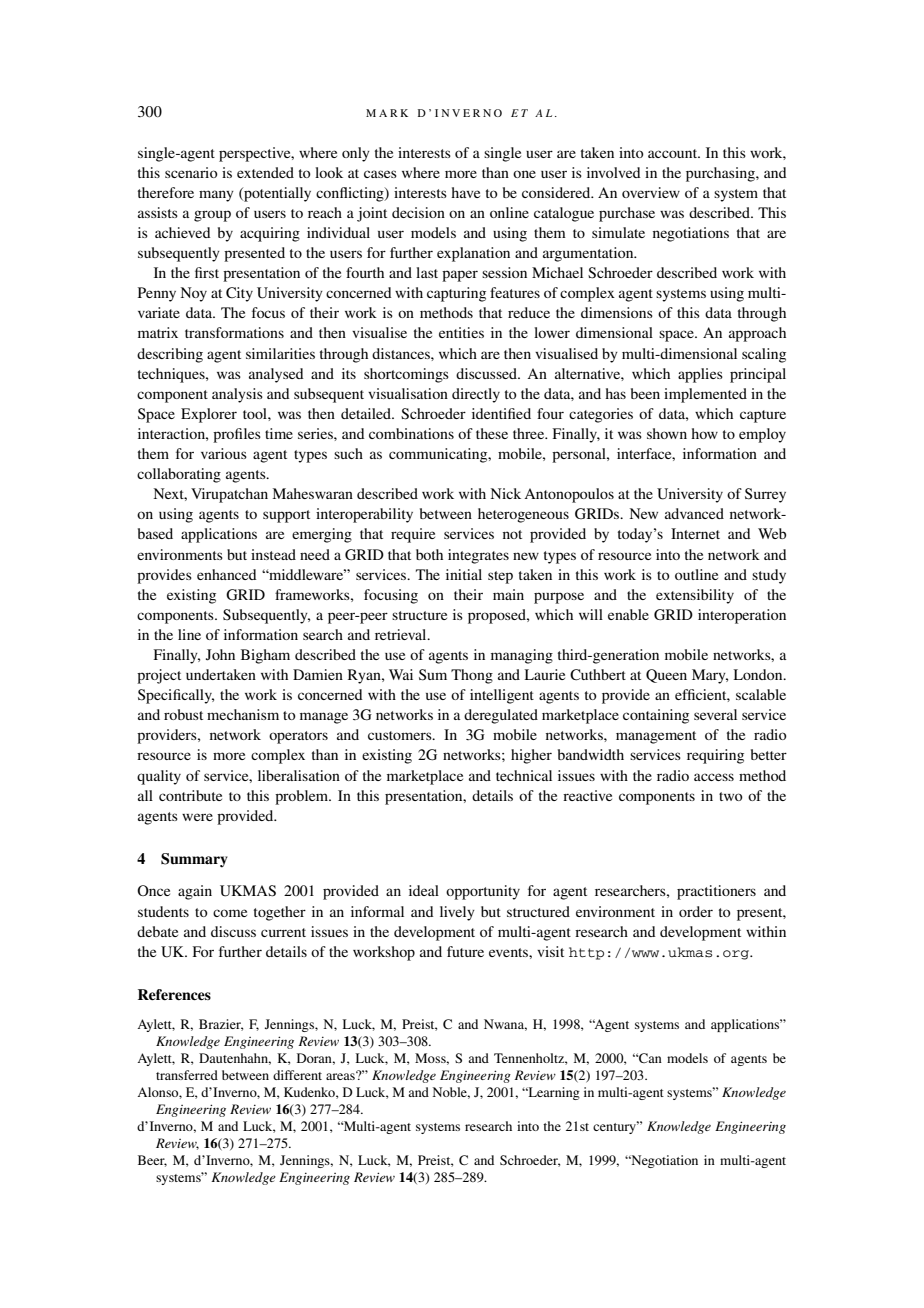 The height and width of the page is (1308, 924). I want to click on order, so click(696, 911).
